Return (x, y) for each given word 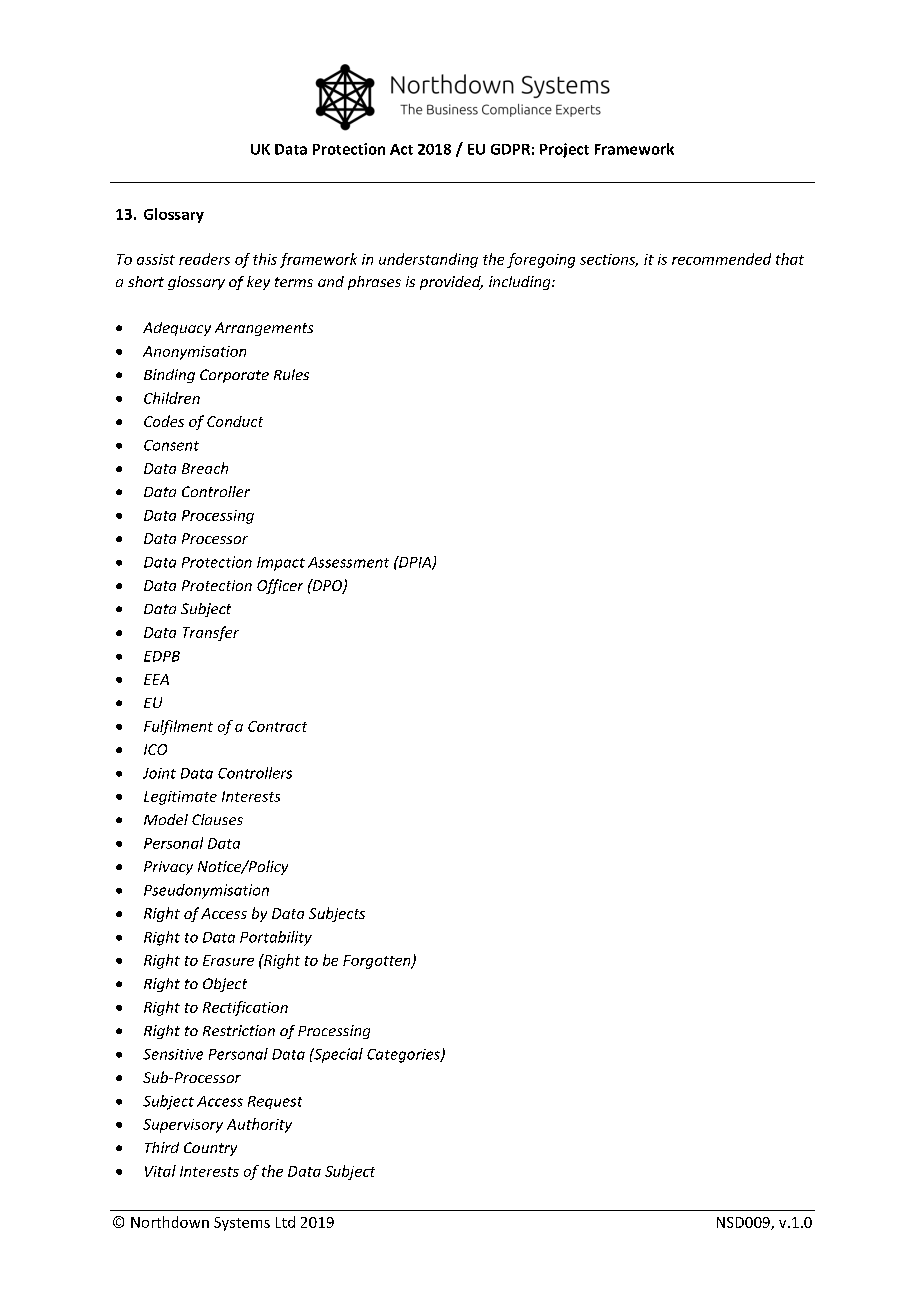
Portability (276, 938)
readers (204, 259)
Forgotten (378, 962)
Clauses (217, 819)
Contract (277, 726)
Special (337, 1055)
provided (451, 283)
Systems (242, 1224)
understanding (428, 260)
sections (609, 260)
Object (225, 985)
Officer (280, 586)
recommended (721, 259)
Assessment (348, 562)
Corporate (234, 376)
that (790, 259)
